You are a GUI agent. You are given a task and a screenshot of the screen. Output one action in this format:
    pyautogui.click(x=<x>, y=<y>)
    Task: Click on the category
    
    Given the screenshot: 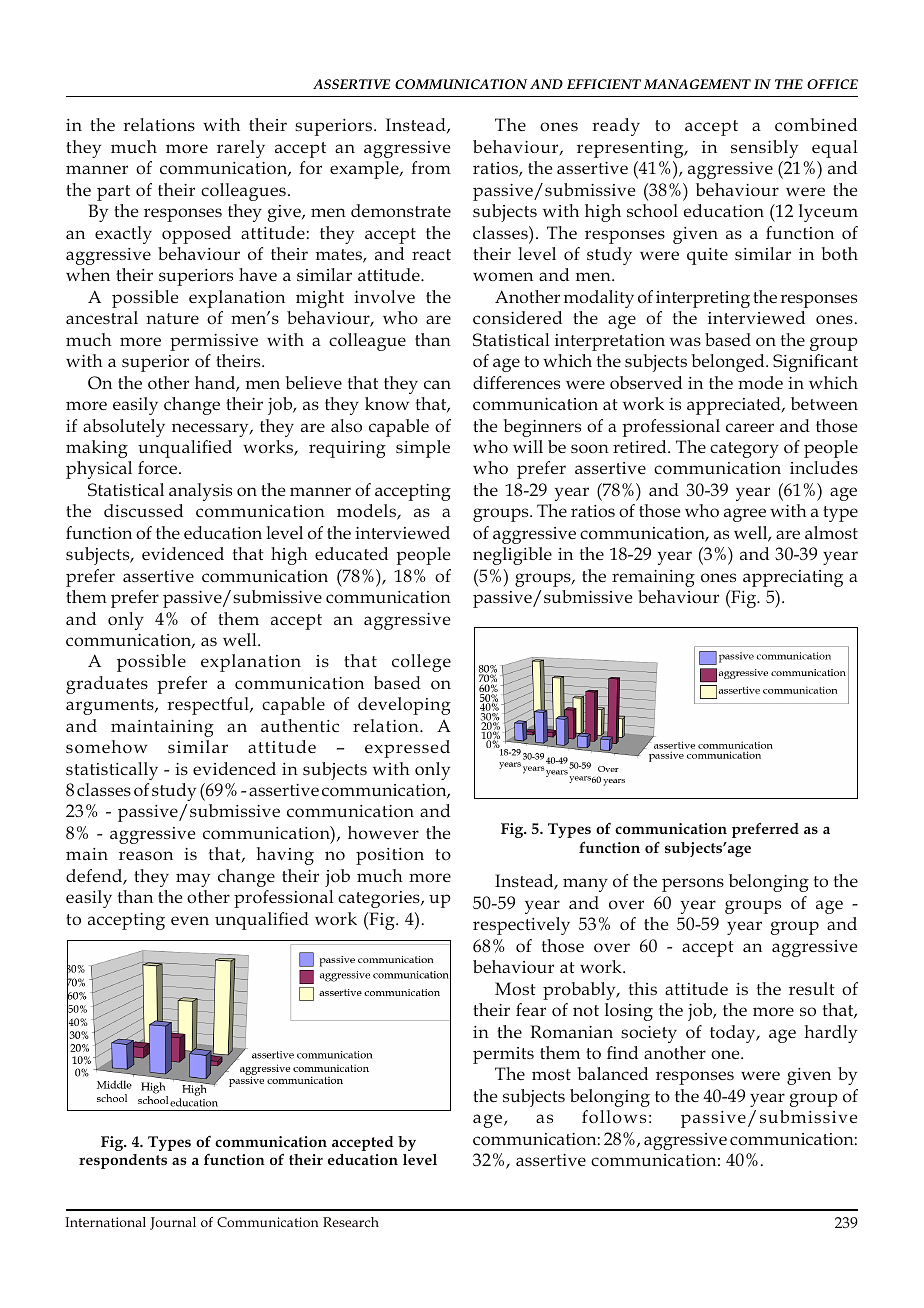 What is the action you would take?
    pyautogui.click(x=744, y=450)
